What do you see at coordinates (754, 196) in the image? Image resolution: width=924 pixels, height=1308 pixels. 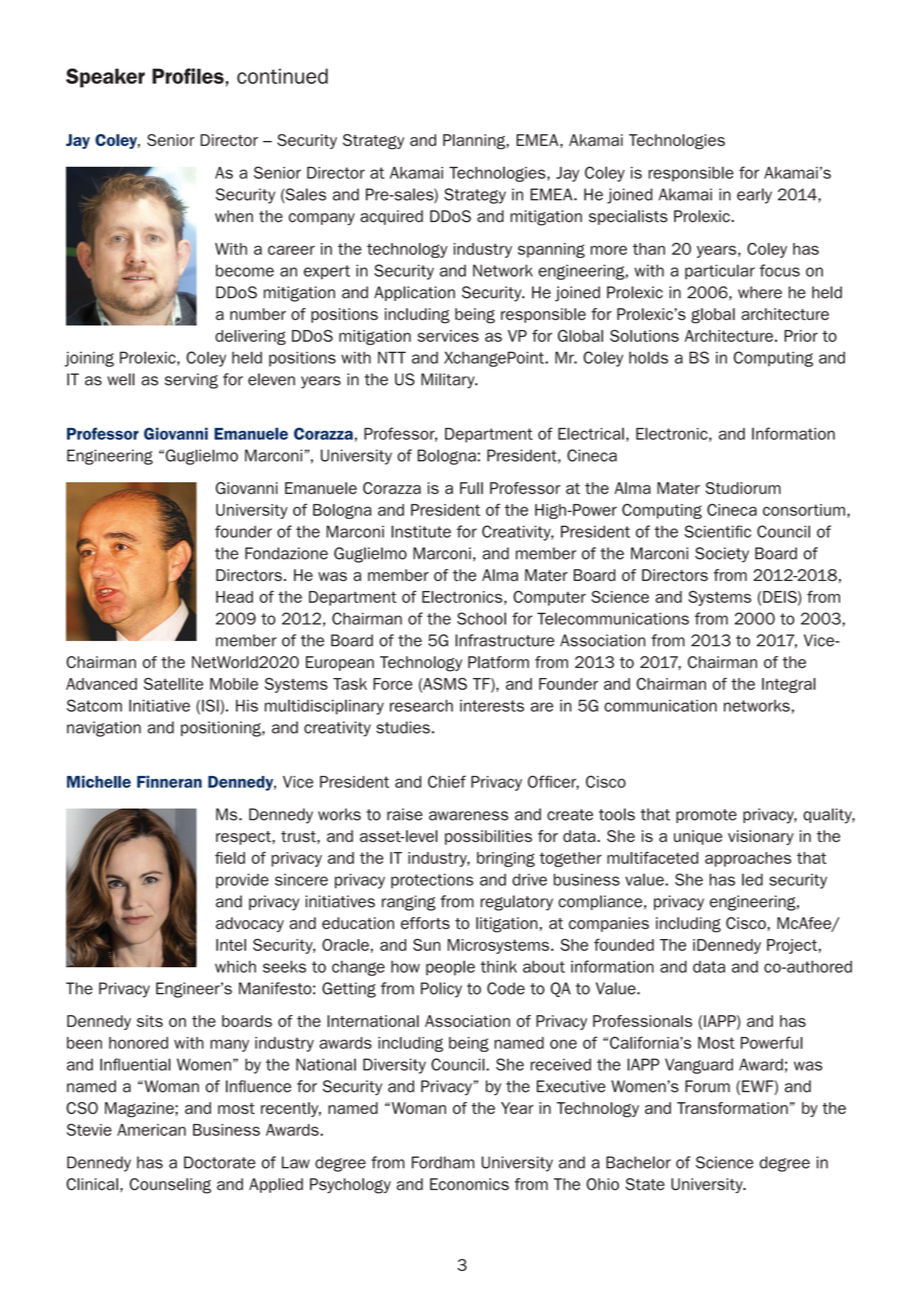 I see `early` at bounding box center [754, 196].
